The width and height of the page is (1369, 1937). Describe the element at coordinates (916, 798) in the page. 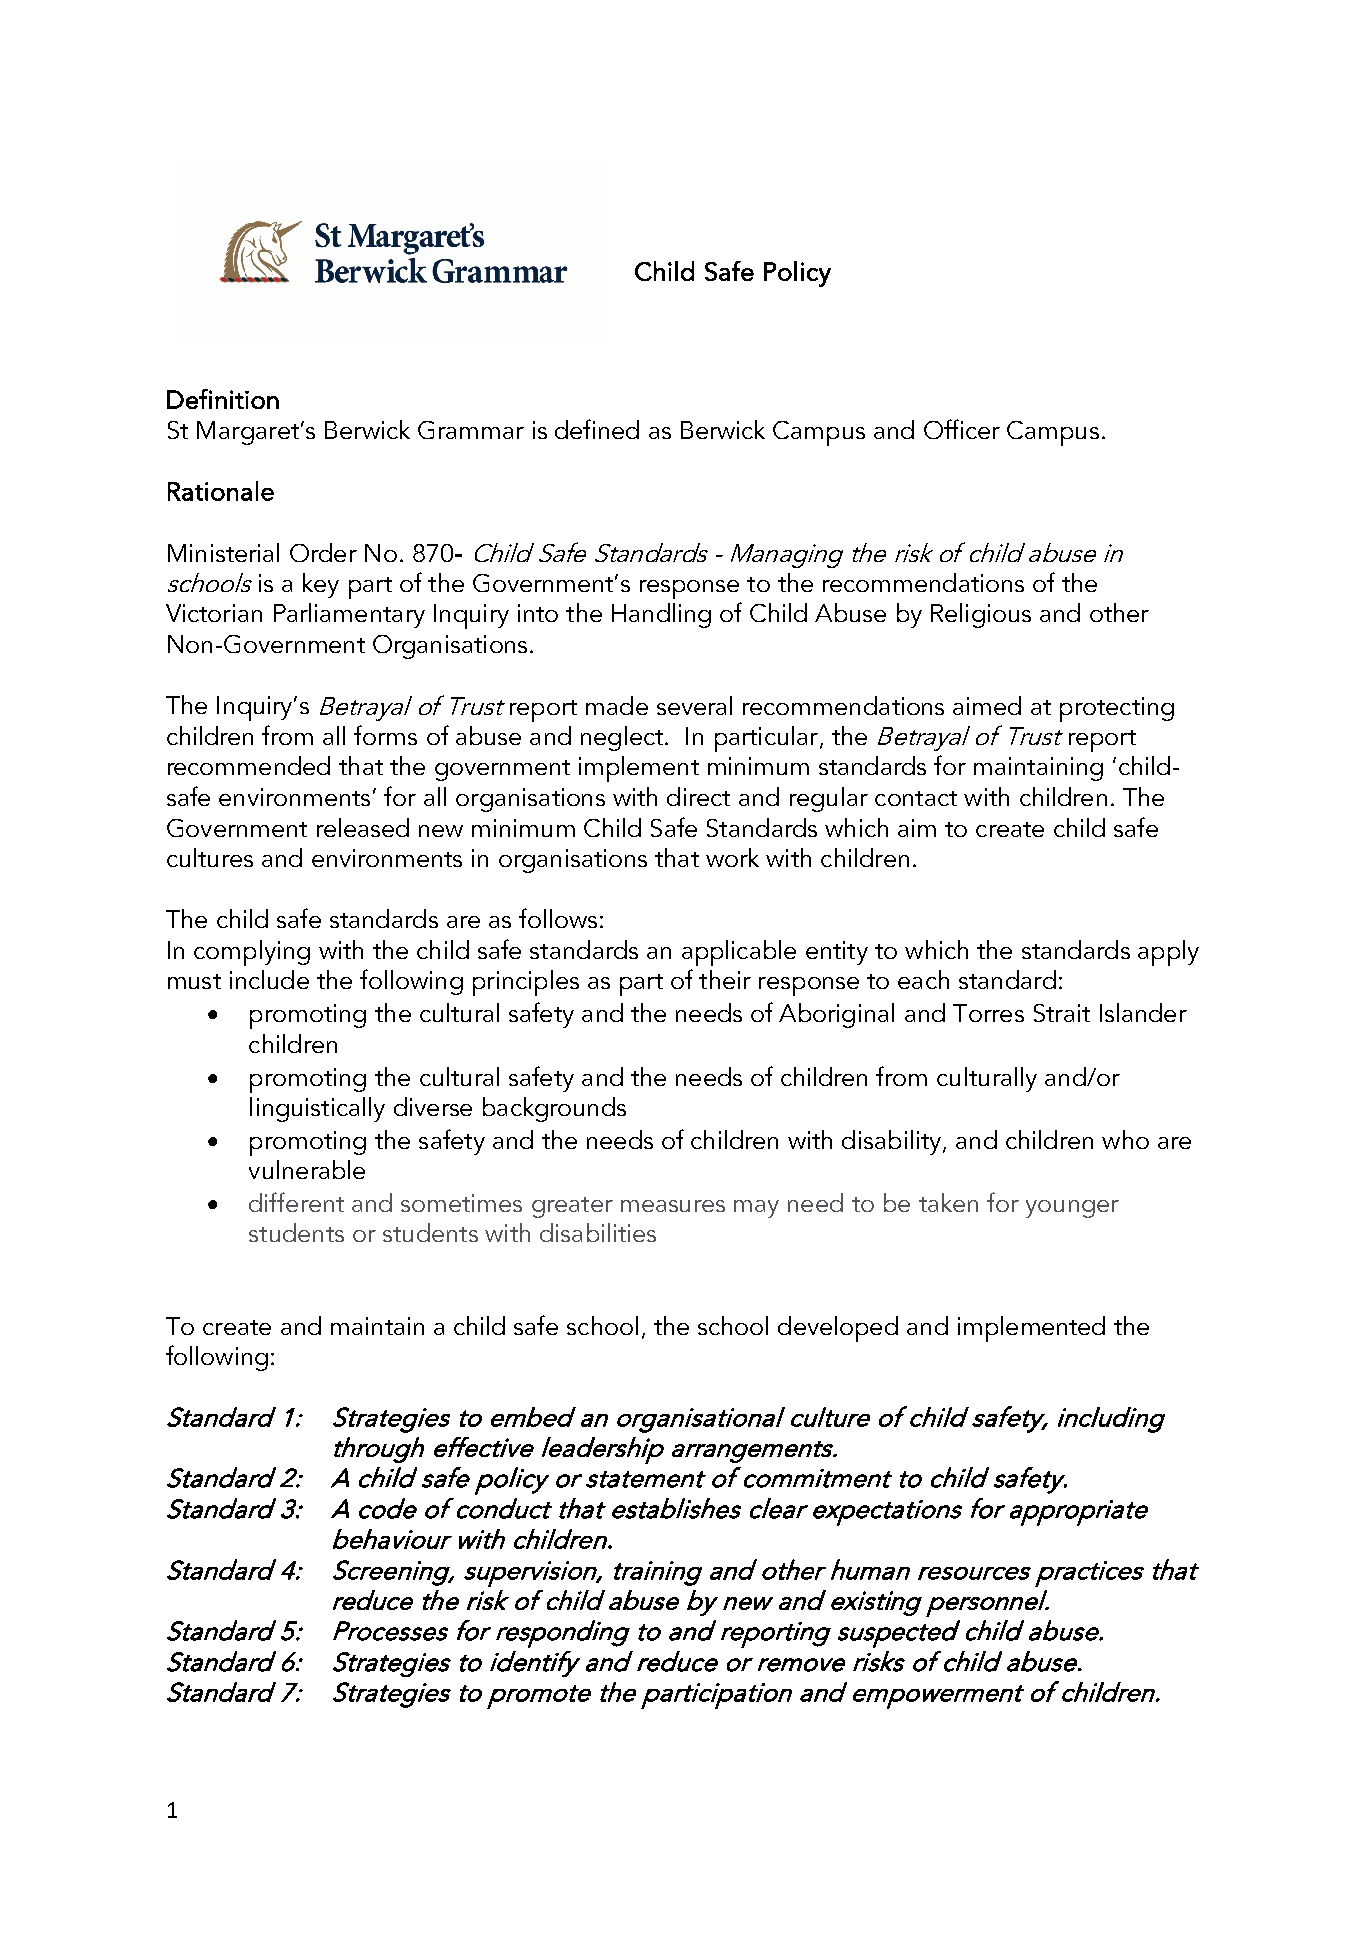

I see `contact` at that location.
